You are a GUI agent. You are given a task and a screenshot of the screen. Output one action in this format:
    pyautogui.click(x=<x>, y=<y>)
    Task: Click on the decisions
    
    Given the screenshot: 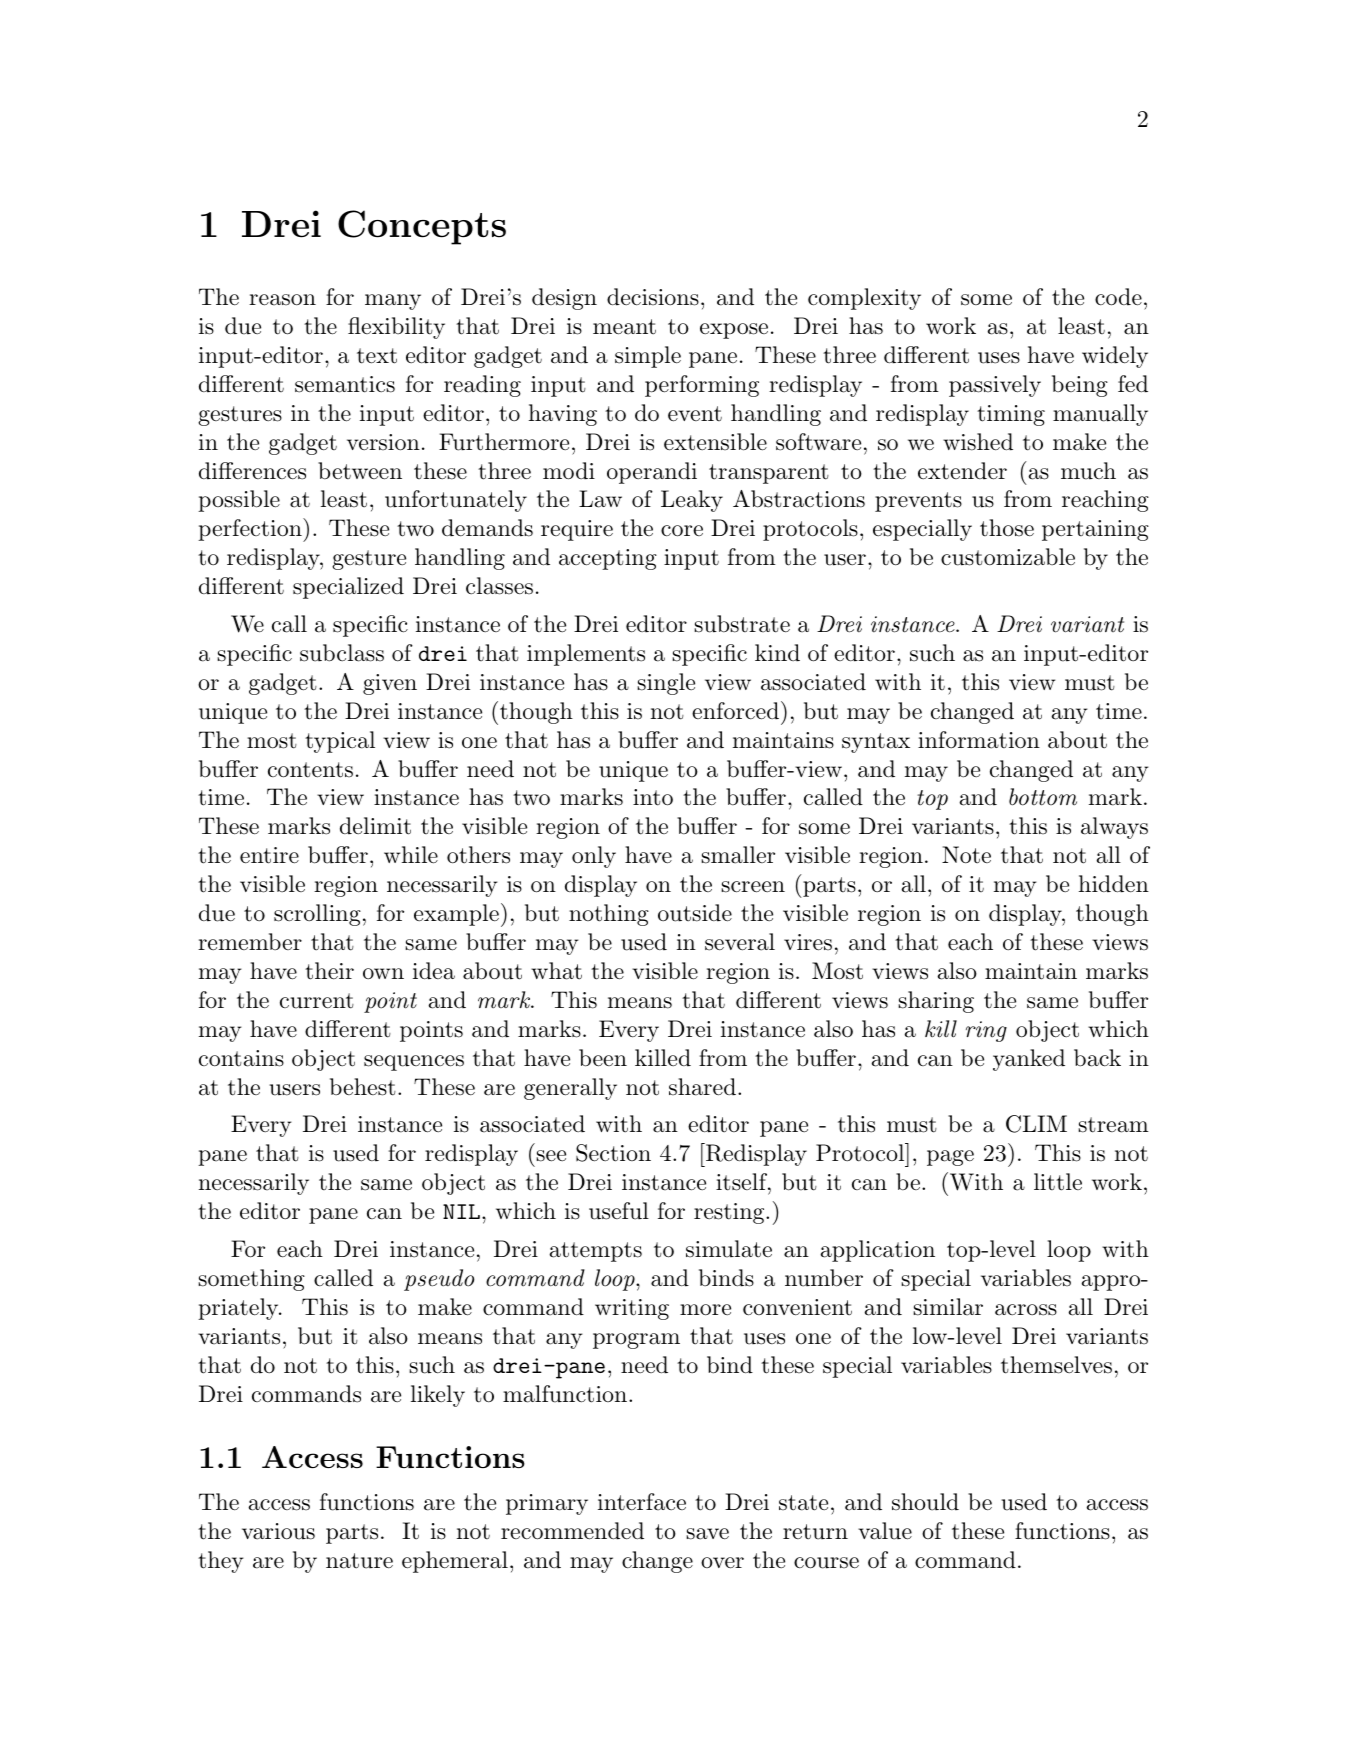 What is the action you would take?
    pyautogui.click(x=653, y=297)
